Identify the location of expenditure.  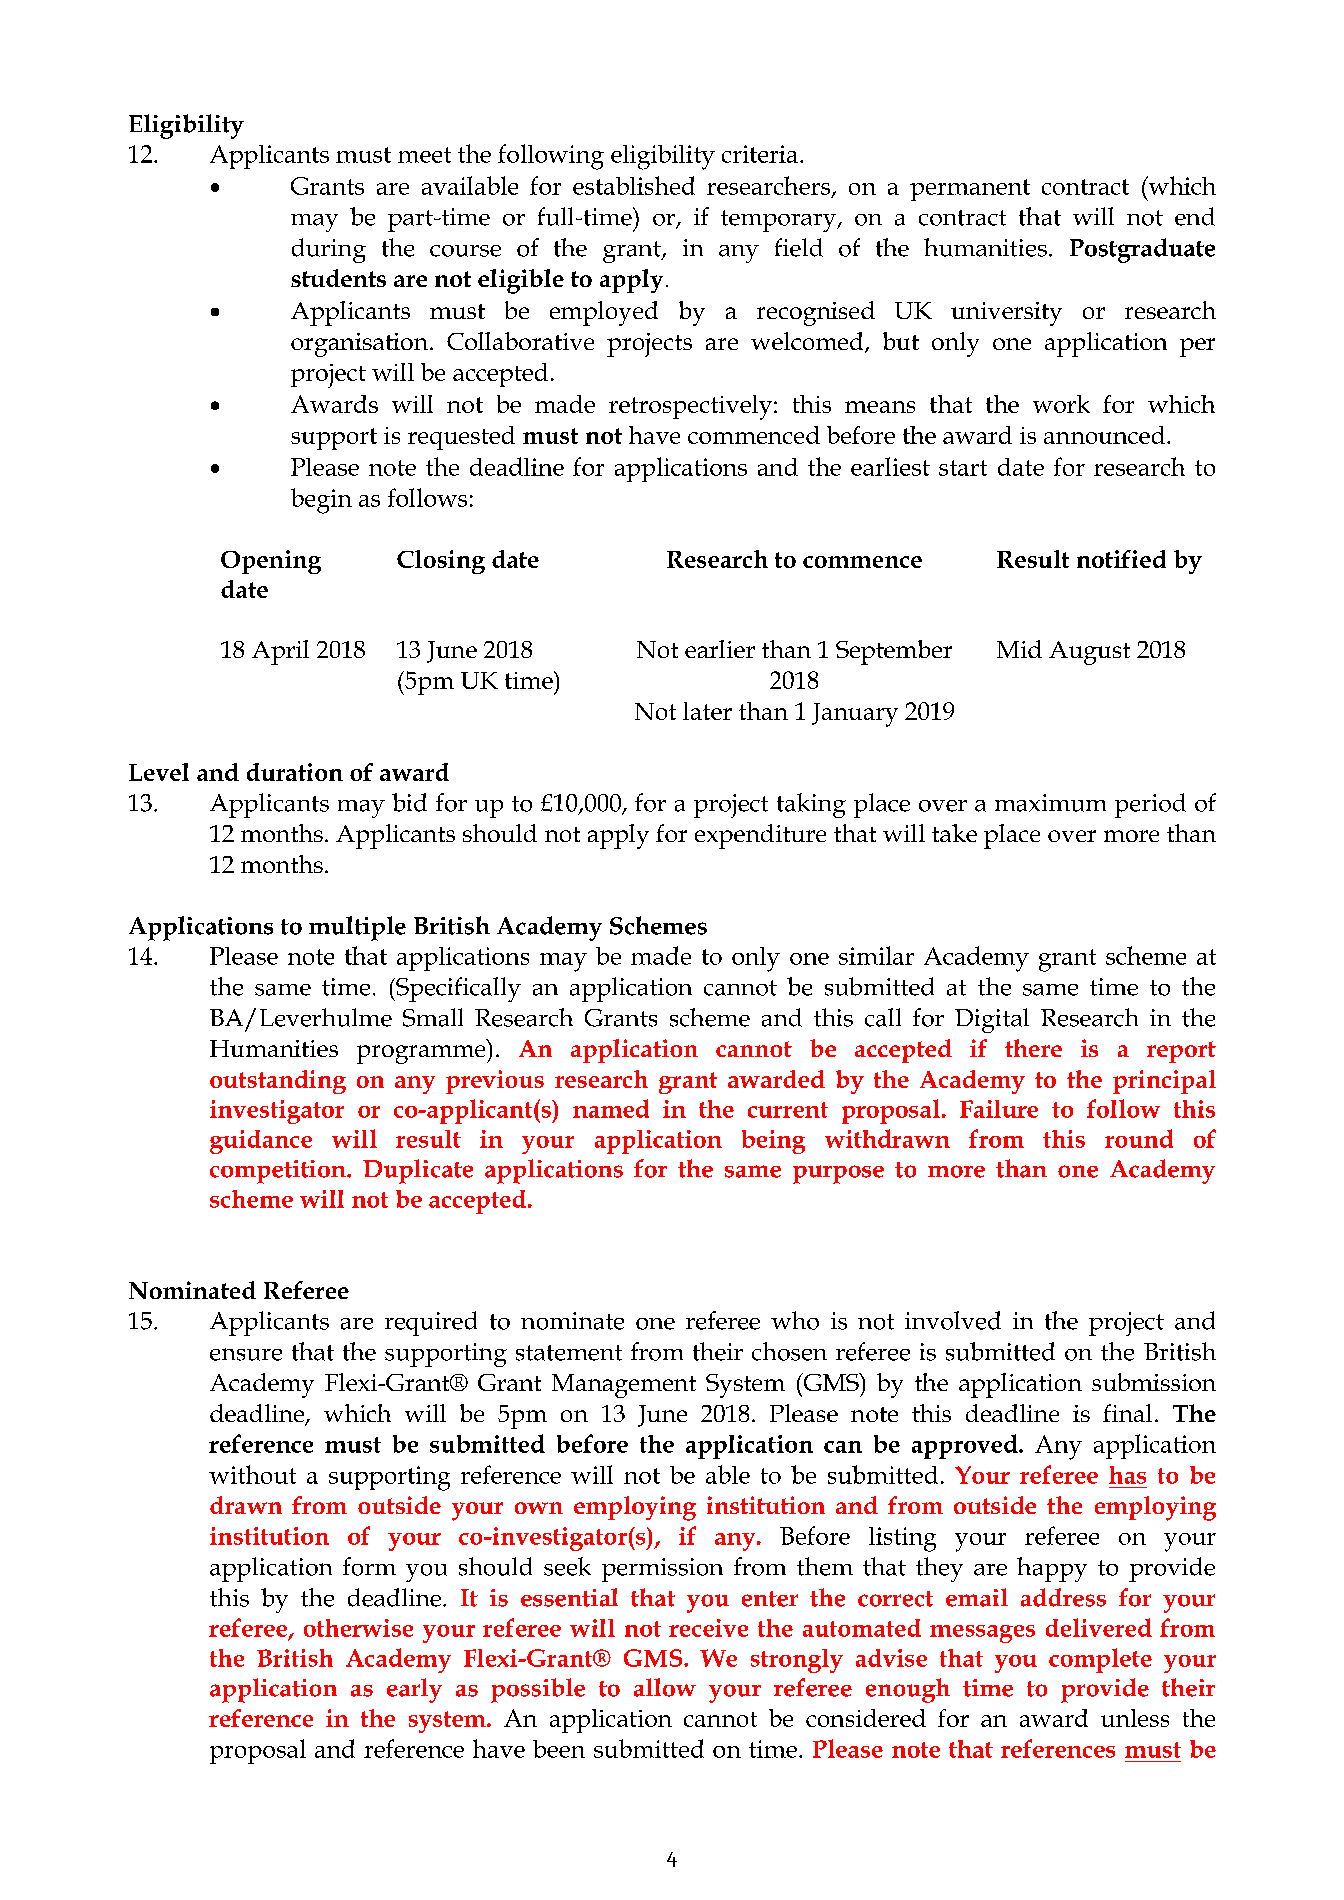
(760, 836).
